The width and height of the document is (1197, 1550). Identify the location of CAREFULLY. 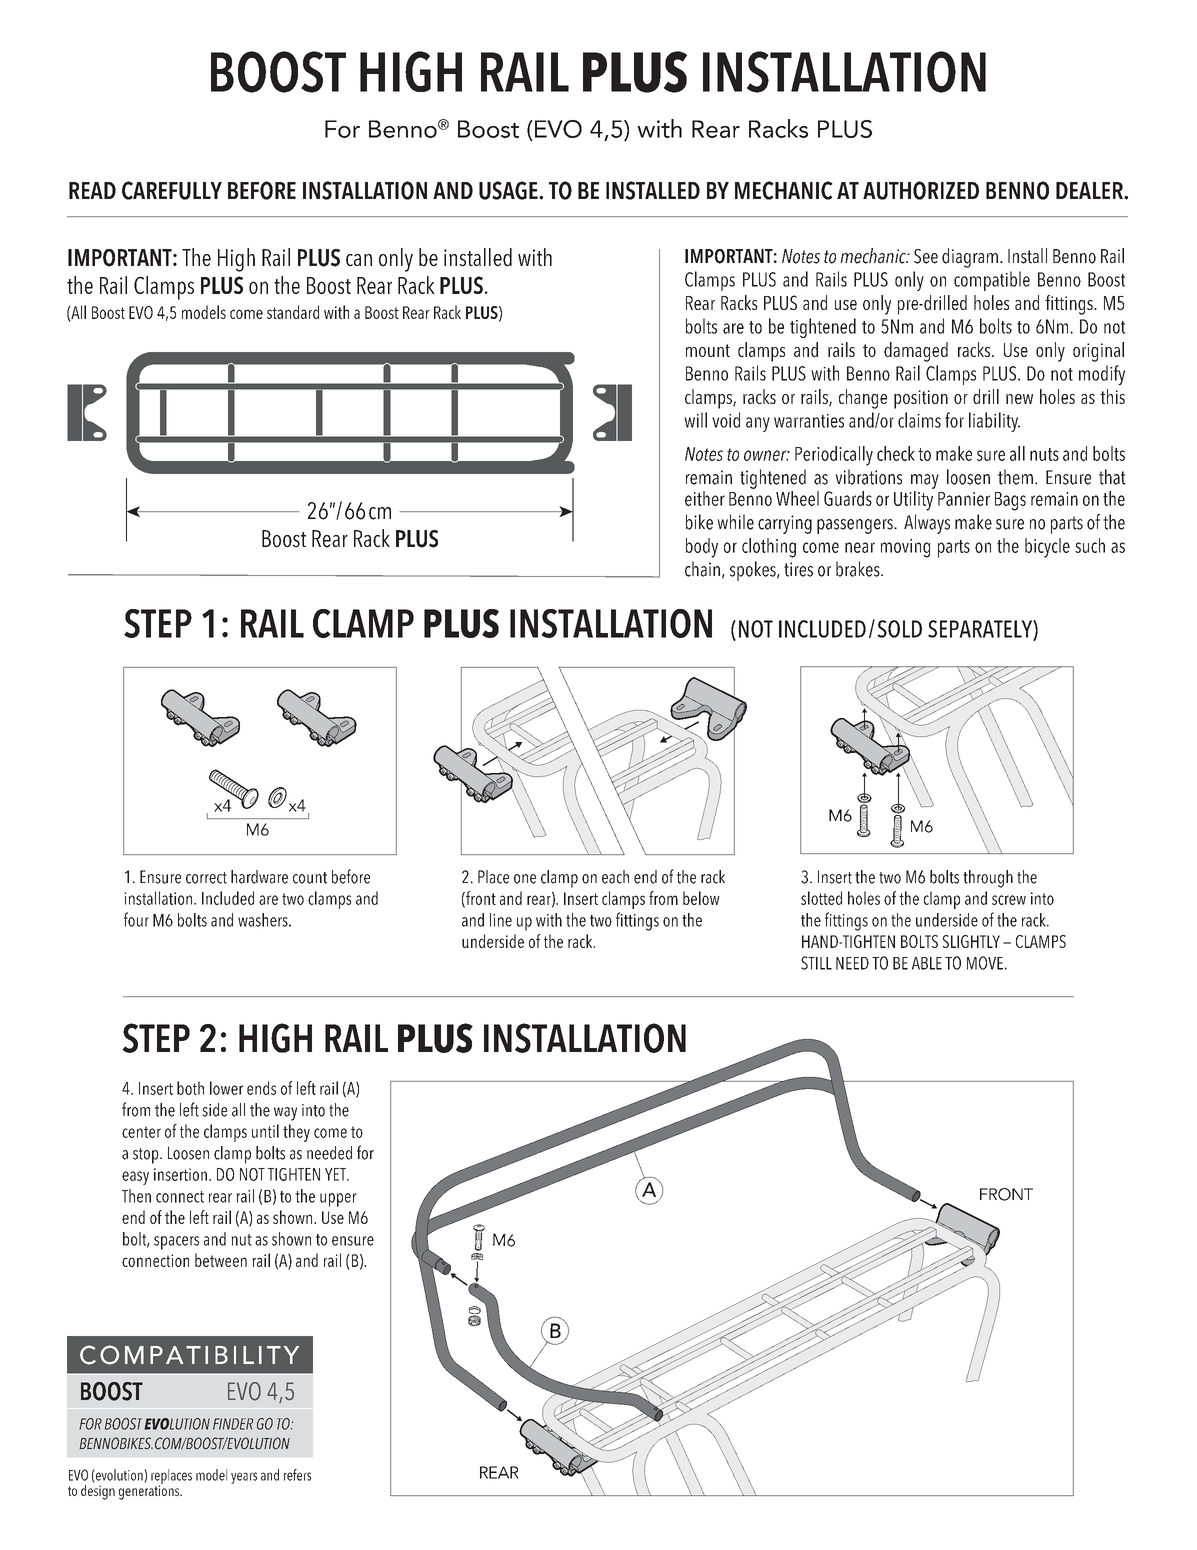
(172, 190).
